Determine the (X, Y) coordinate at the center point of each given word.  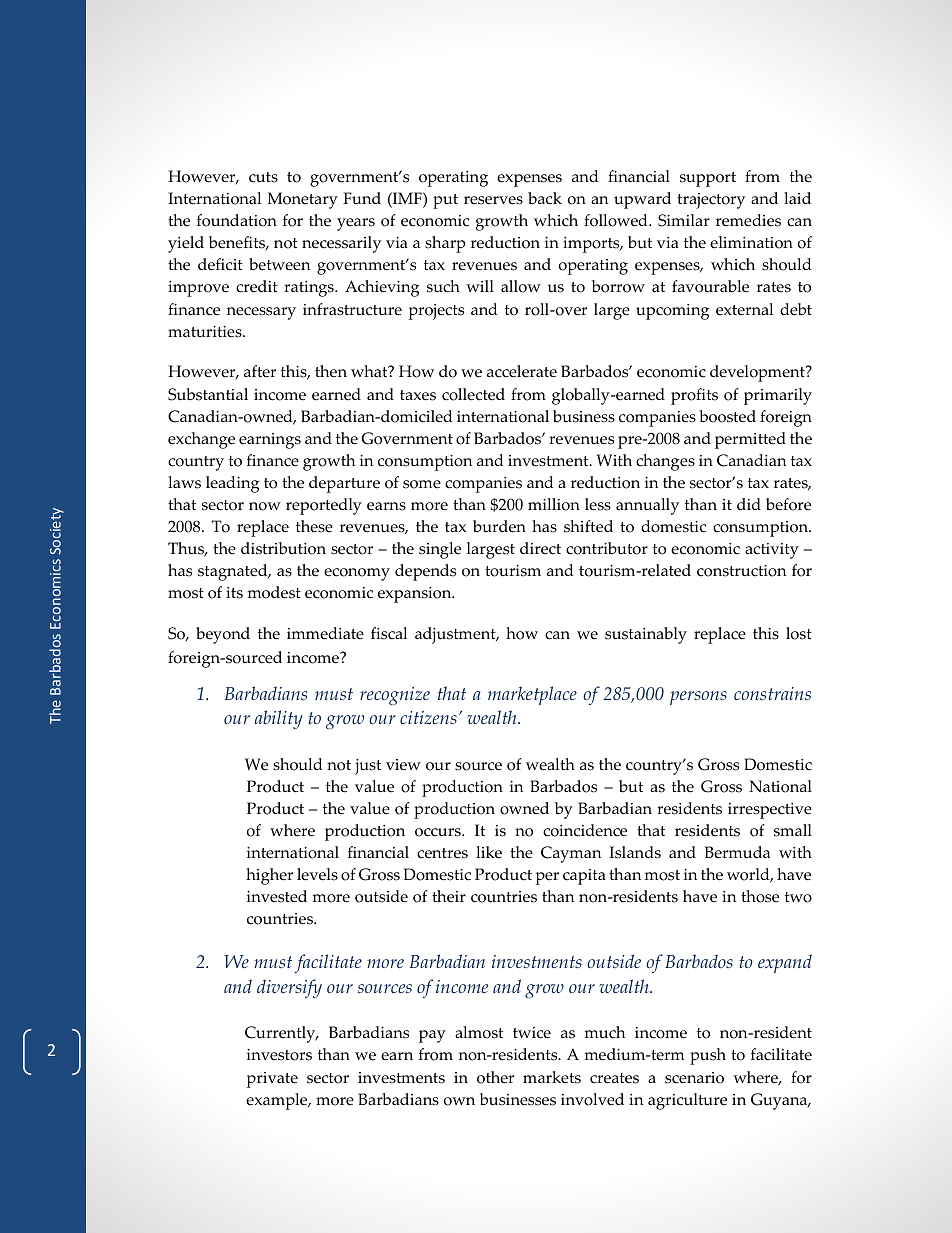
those (760, 896)
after (260, 371)
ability (279, 719)
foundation (237, 220)
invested (277, 896)
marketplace (532, 695)
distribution (283, 548)
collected (473, 394)
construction (741, 571)
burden (499, 526)
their (449, 896)
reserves (493, 200)
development (758, 373)
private (272, 1080)
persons (698, 698)
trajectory (711, 201)
